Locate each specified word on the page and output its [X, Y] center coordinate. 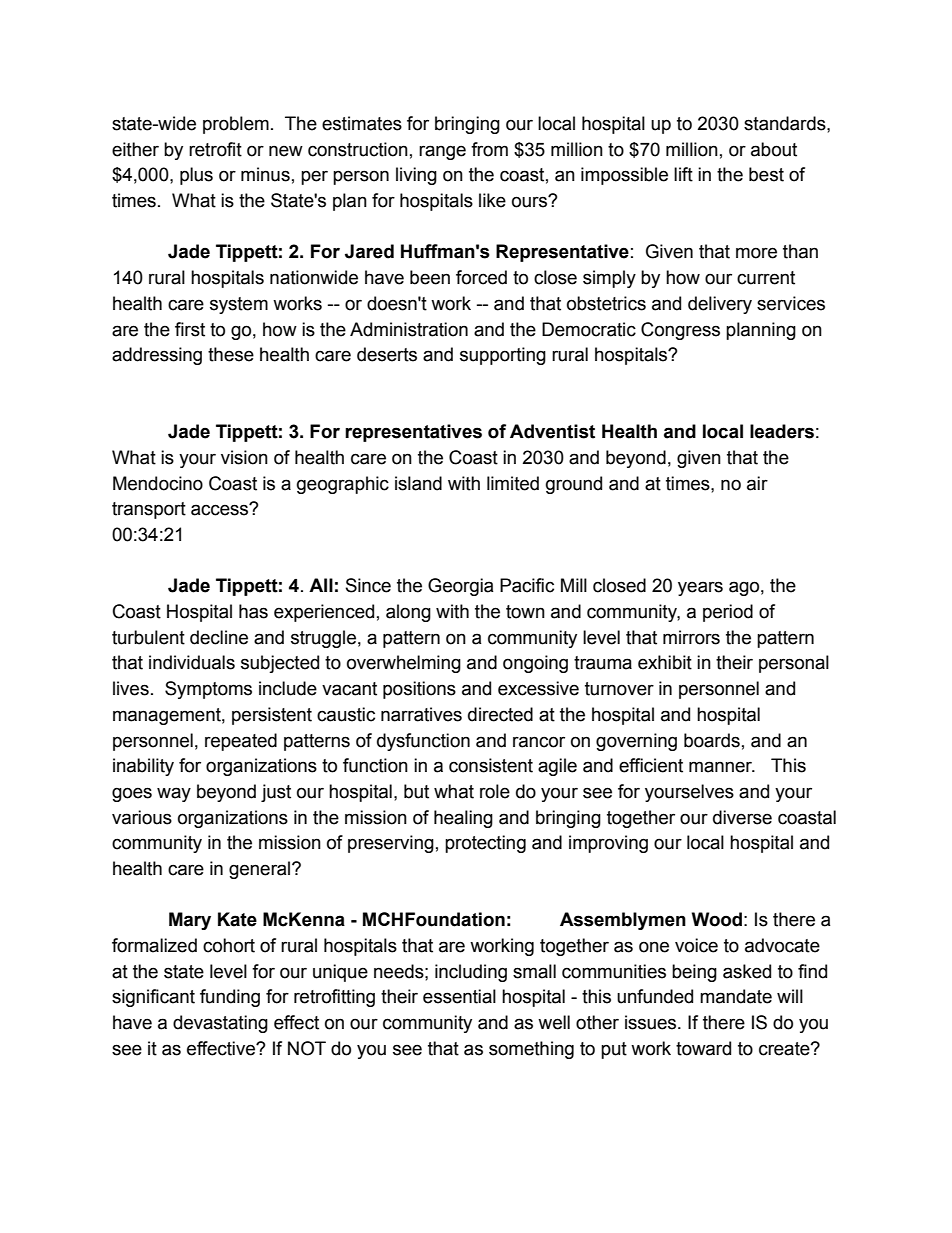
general [261, 870]
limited [513, 483]
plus [196, 176]
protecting [485, 844]
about [774, 149]
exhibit [665, 662]
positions [419, 690]
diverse [742, 817]
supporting [503, 356]
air [757, 483]
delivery [720, 305]
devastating [220, 1024]
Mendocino [158, 483]
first [190, 329]
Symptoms [208, 690]
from [489, 149]
